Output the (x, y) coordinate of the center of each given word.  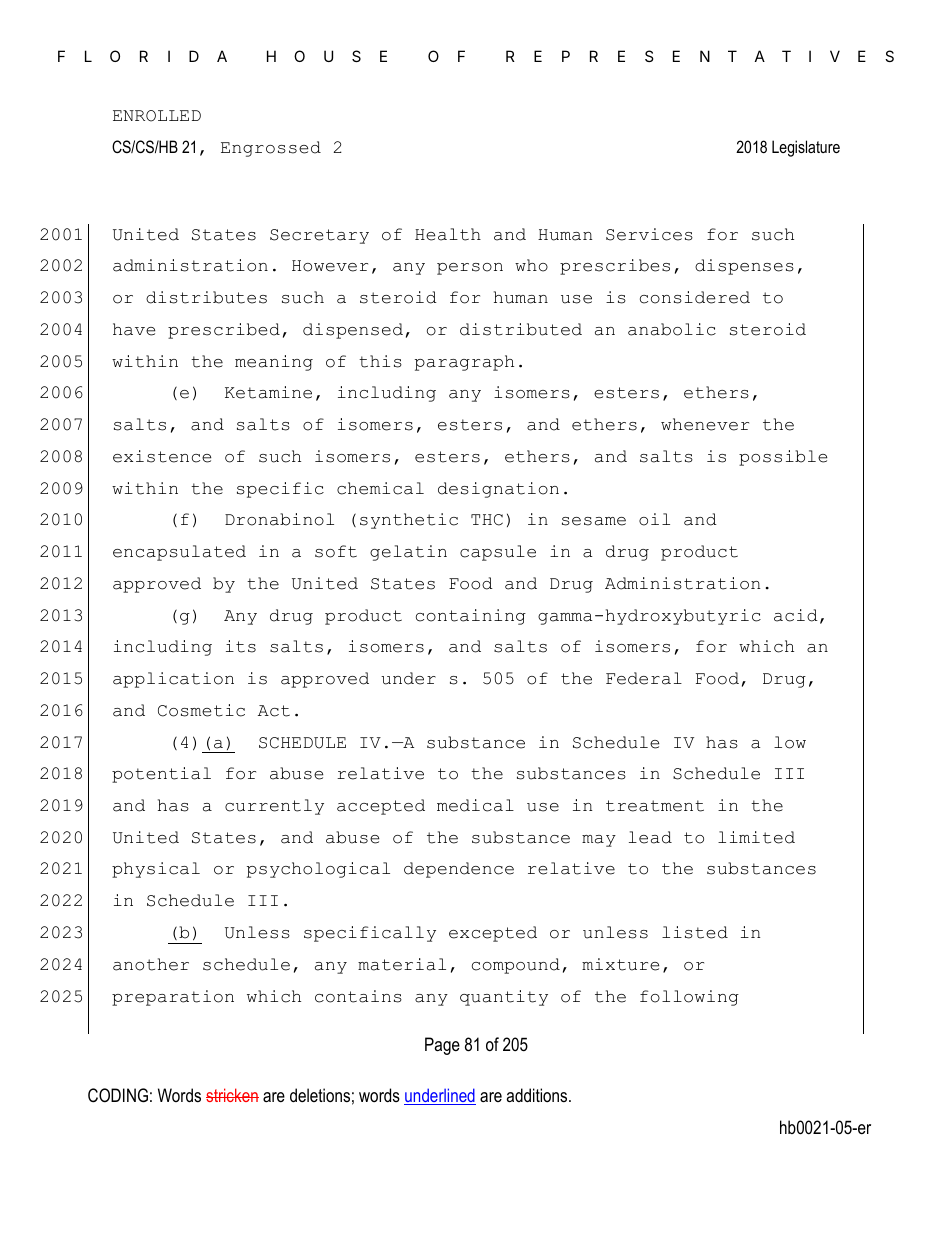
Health (448, 234)
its (241, 646)
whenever (705, 424)
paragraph (464, 363)
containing (471, 617)
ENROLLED (157, 116)
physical (156, 870)
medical (475, 805)
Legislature (806, 148)
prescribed (224, 331)
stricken (232, 1095)
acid (796, 615)
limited (756, 837)
